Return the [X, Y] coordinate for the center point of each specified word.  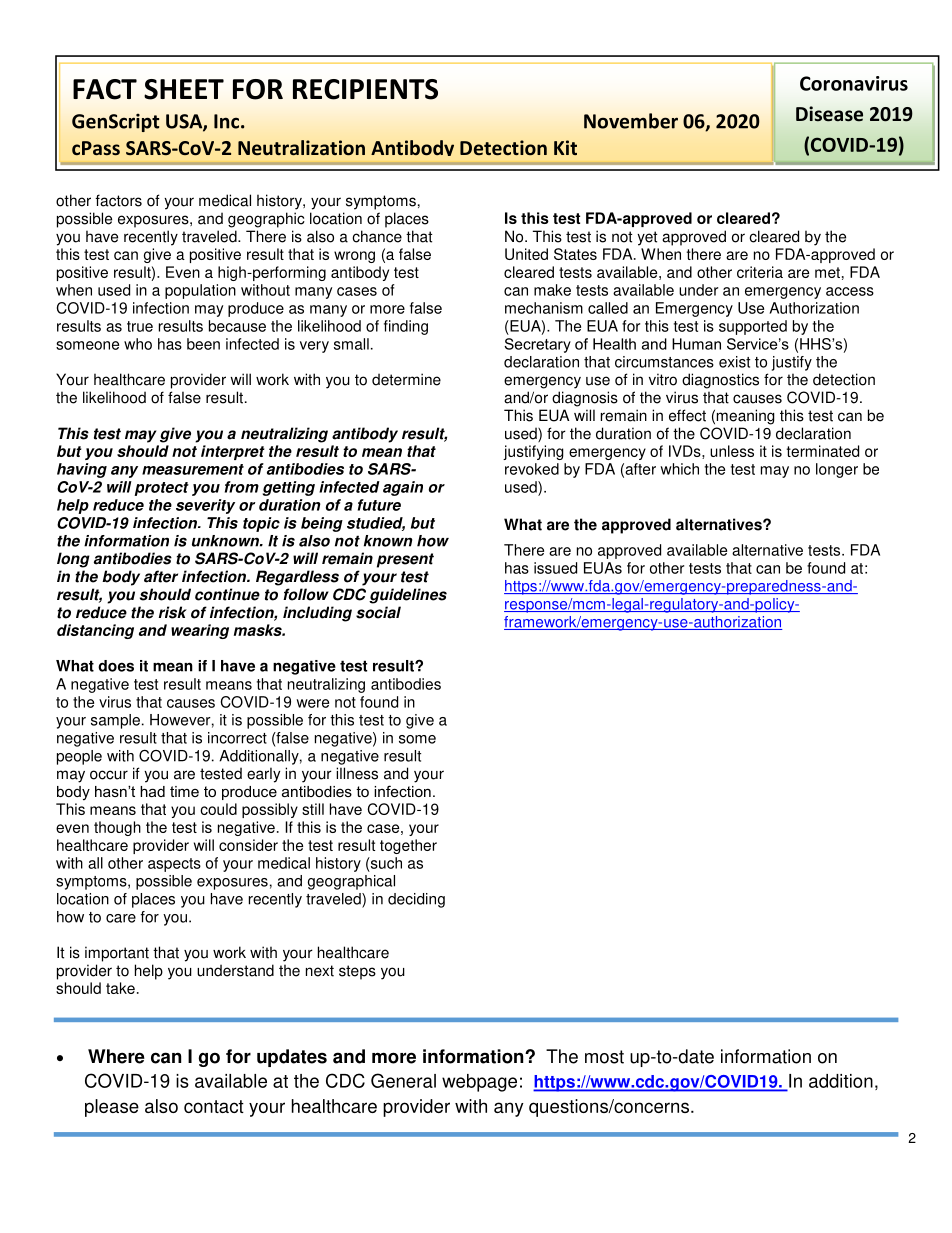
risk [173, 612]
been [203, 344]
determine [406, 379]
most [604, 1057]
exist [734, 362]
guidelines [408, 596]
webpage [479, 1083]
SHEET [184, 89]
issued [555, 568]
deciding [416, 900]
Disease [829, 114]
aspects [174, 865]
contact [214, 1106]
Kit [565, 147]
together [408, 846]
